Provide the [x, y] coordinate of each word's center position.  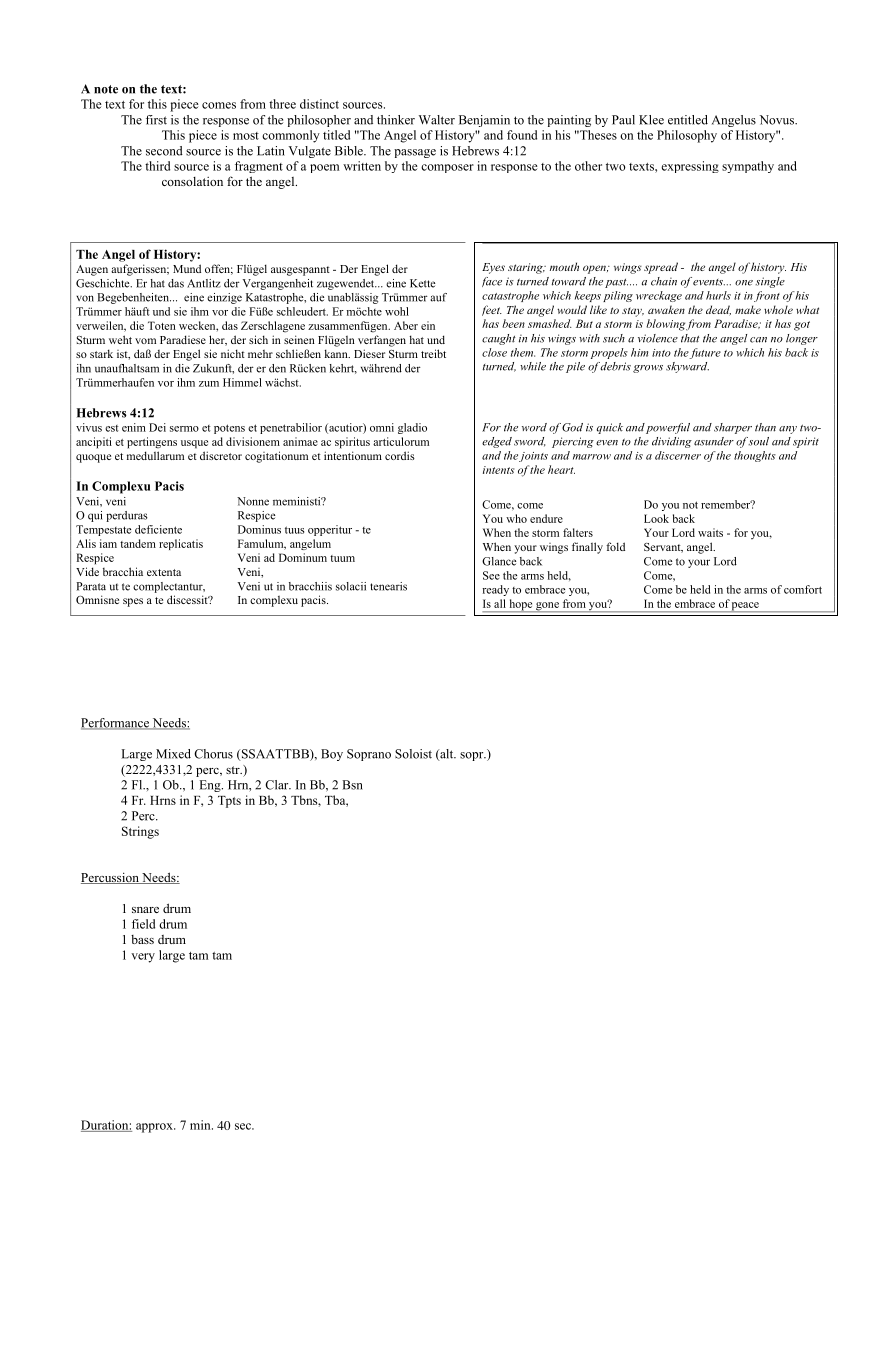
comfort [803, 589]
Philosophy [687, 136]
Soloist [413, 754]
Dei [157, 427]
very [143, 958]
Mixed [173, 754]
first [156, 120]
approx [155, 1128]
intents [498, 470]
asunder [714, 441]
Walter [437, 120]
